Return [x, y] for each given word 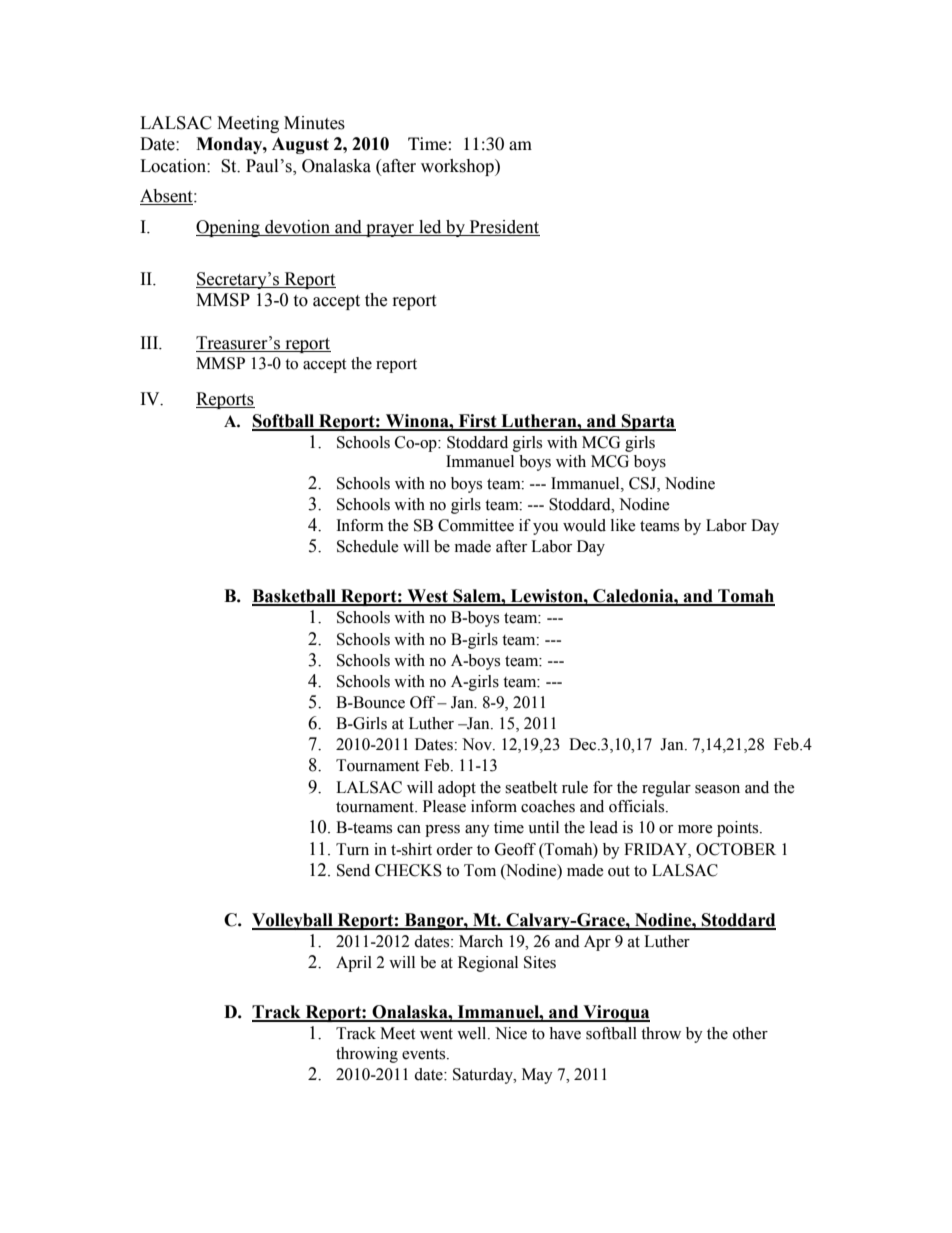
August [300, 145]
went [436, 1034]
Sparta [648, 422]
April [354, 964]
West [427, 597]
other [750, 1033]
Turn [352, 849]
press [442, 831]
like [623, 525]
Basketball [295, 597]
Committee [476, 525]
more [695, 829]
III [151, 343]
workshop [458, 167]
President [503, 228]
